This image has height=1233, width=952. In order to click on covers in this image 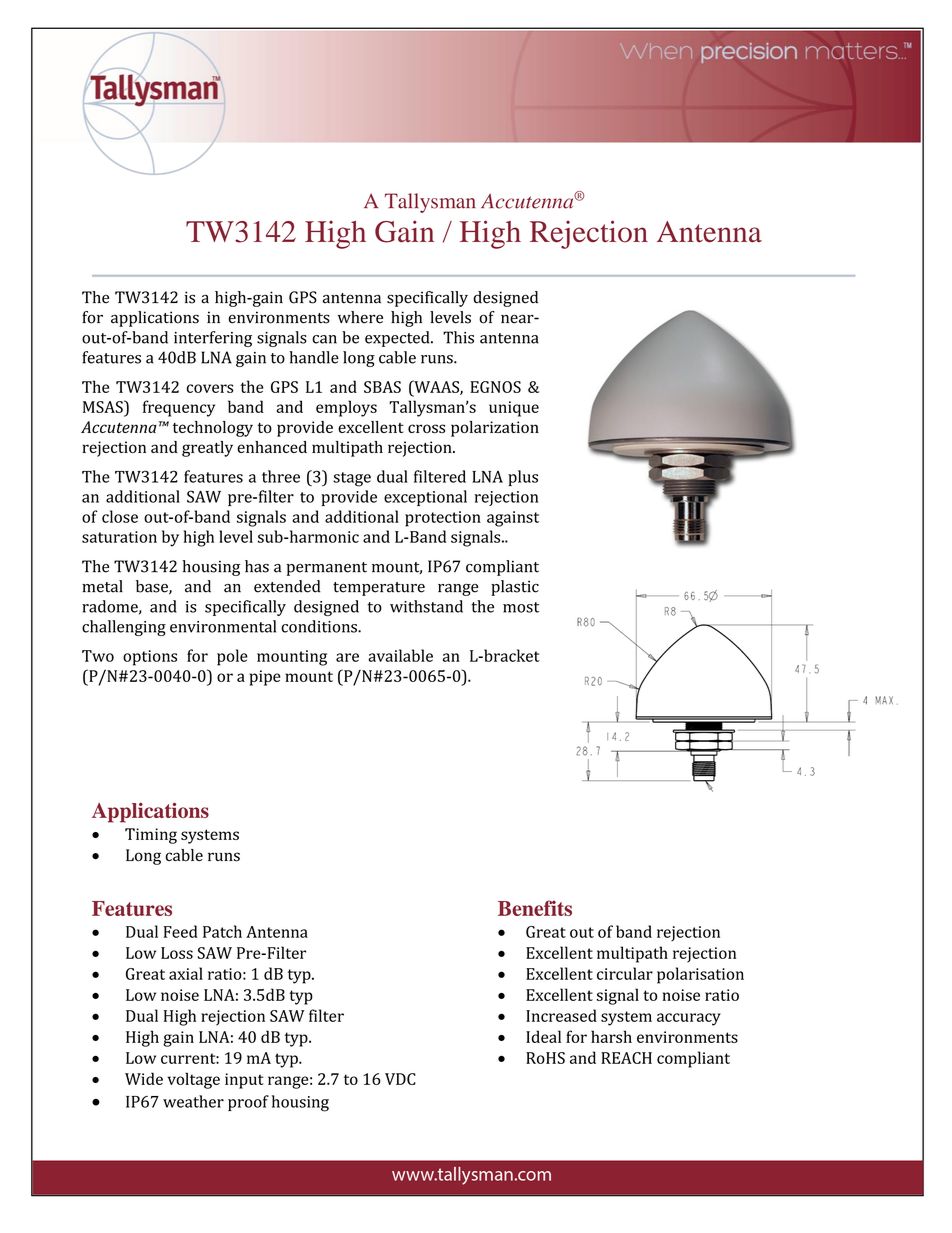, I will do `click(210, 388)`.
